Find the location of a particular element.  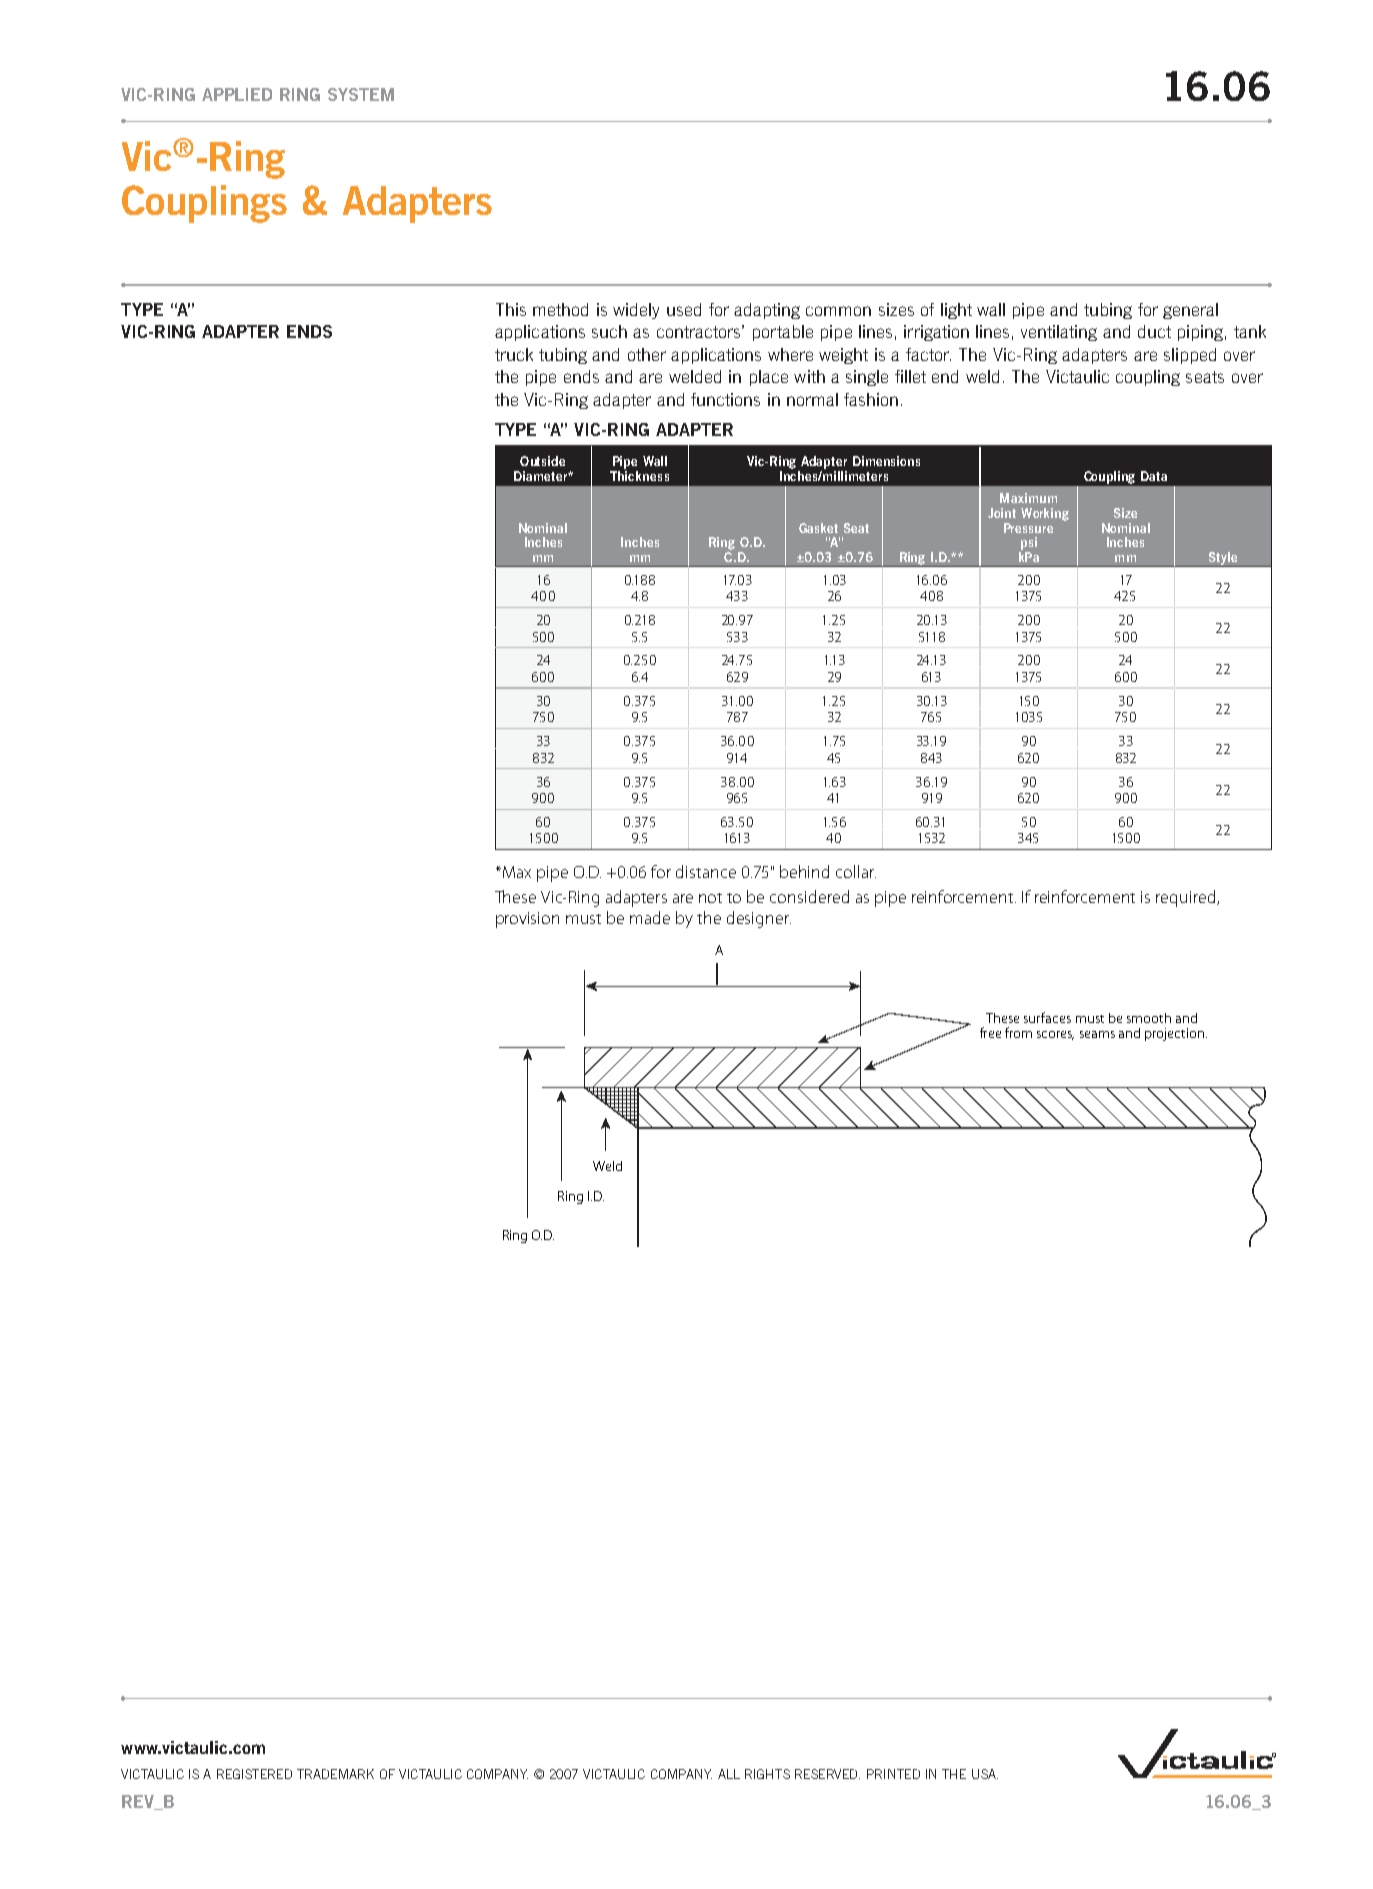

provision is located at coordinates (527, 920).
